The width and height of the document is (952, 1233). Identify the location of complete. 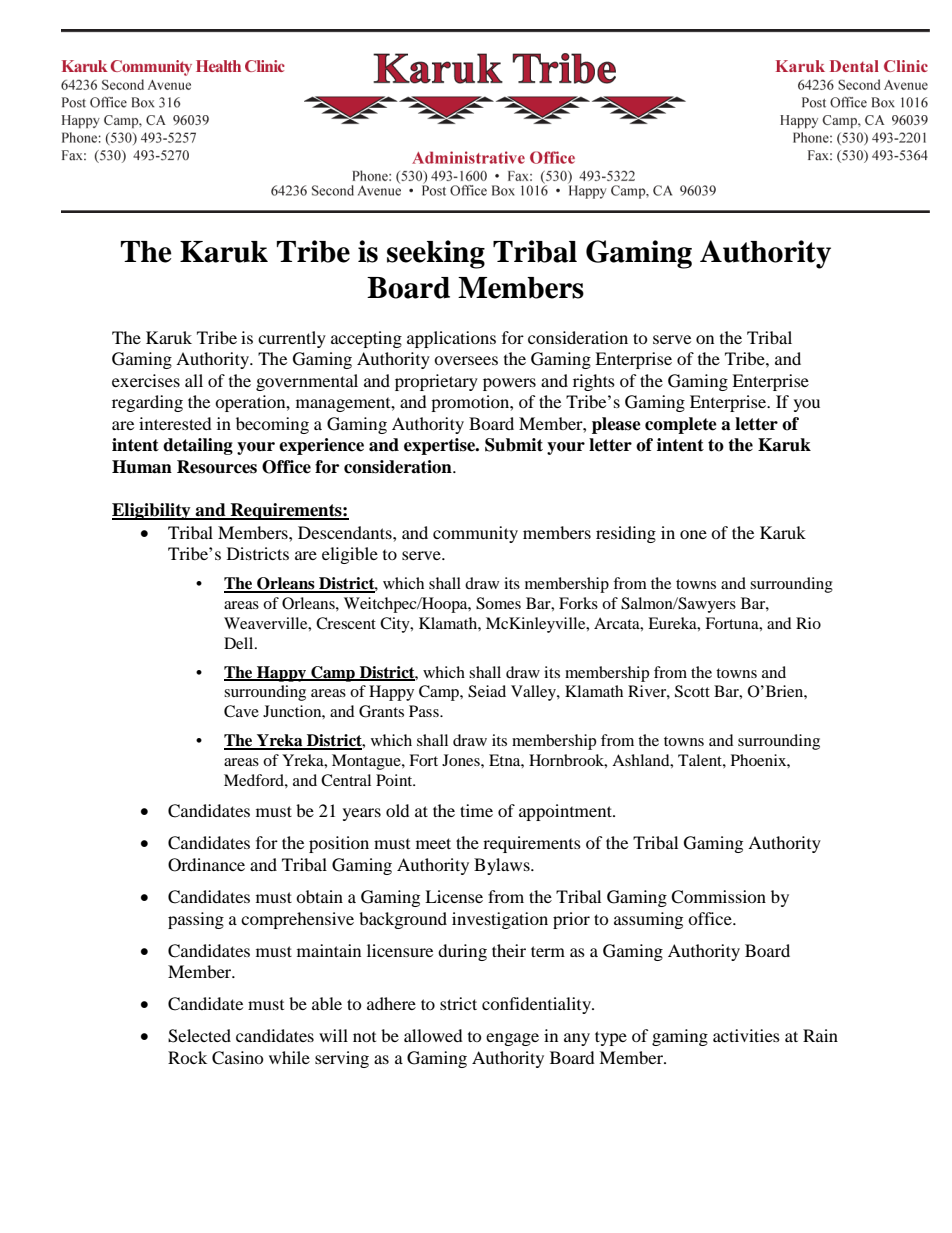
(681, 425).
